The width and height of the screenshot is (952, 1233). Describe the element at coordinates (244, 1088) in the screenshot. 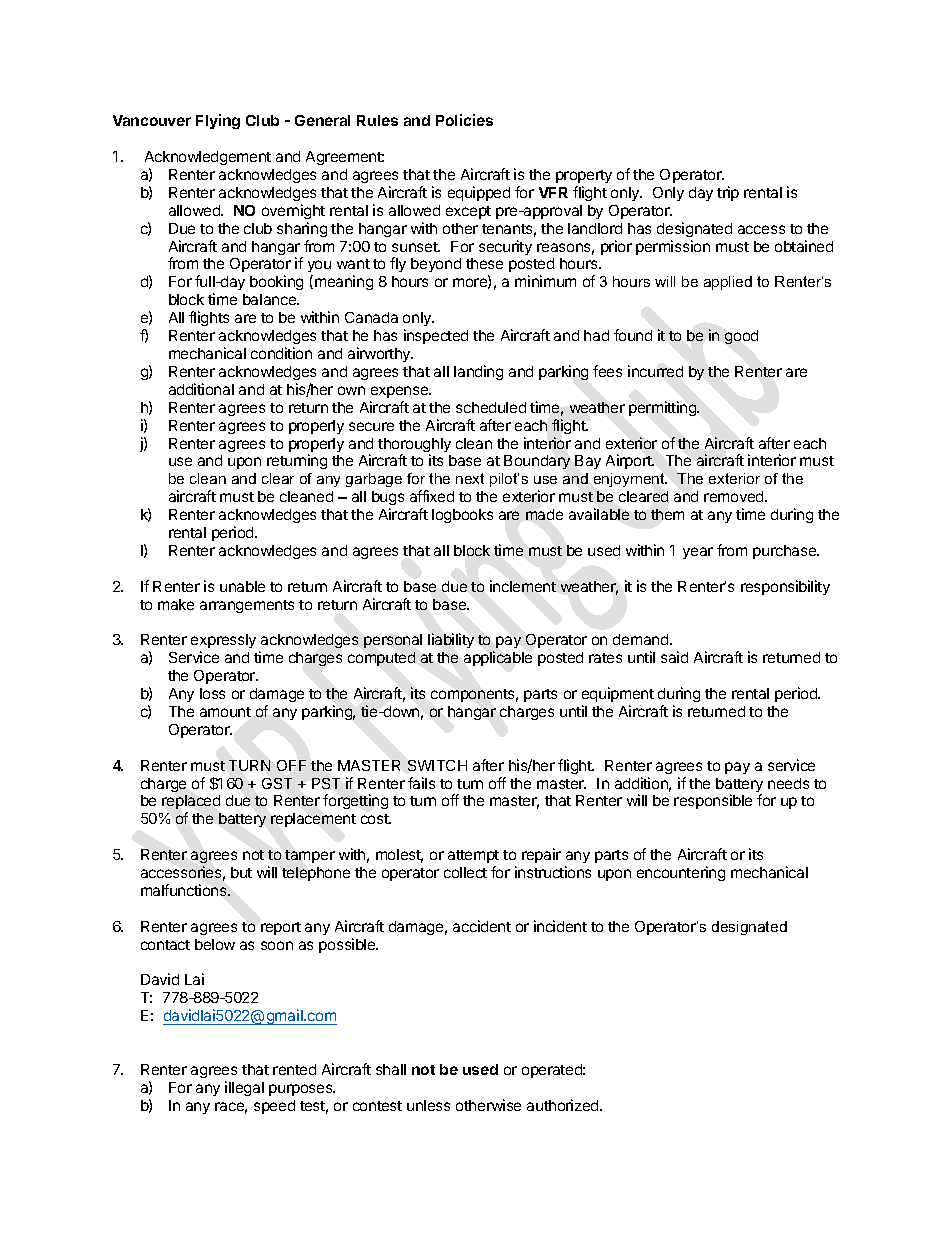

I see `illegal` at that location.
